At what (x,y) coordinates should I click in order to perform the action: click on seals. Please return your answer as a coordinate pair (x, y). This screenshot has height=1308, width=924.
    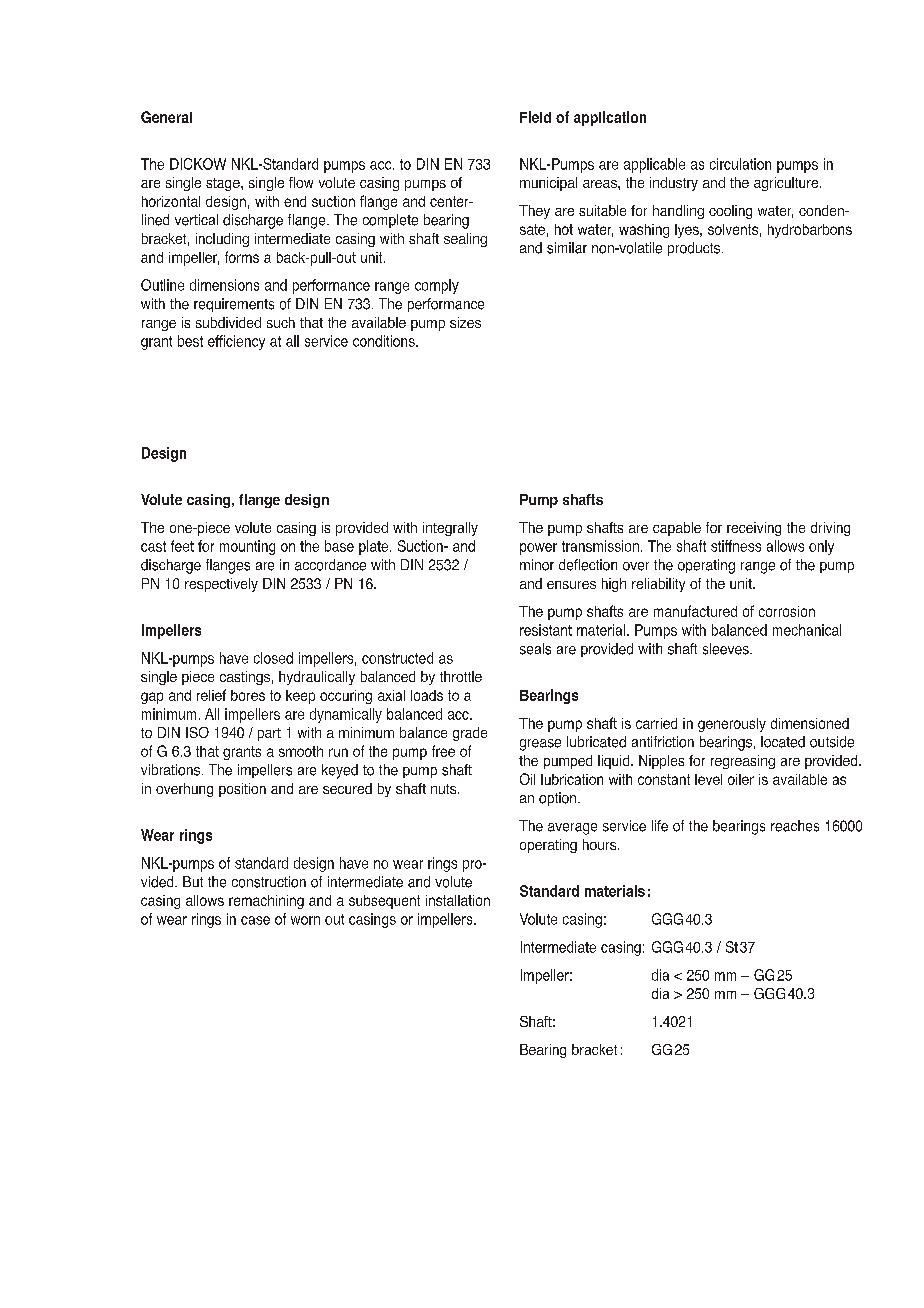
    Looking at the image, I should click on (535, 649).
